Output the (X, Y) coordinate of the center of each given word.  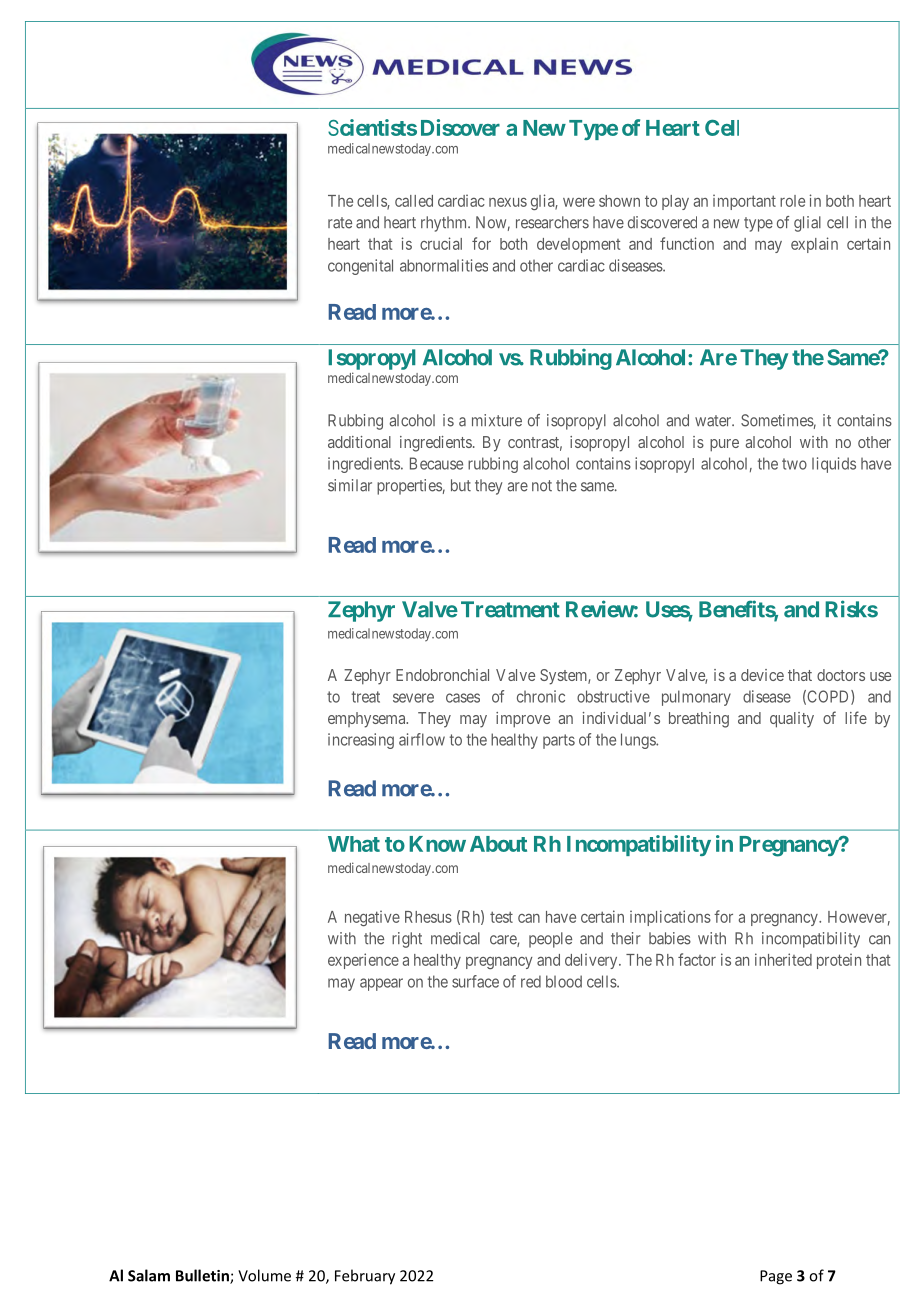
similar (350, 485)
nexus (508, 202)
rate (340, 223)
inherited (783, 959)
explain (814, 245)
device (762, 675)
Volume (264, 1275)
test (501, 917)
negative (372, 918)
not (542, 486)
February (365, 1277)
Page (776, 1277)
